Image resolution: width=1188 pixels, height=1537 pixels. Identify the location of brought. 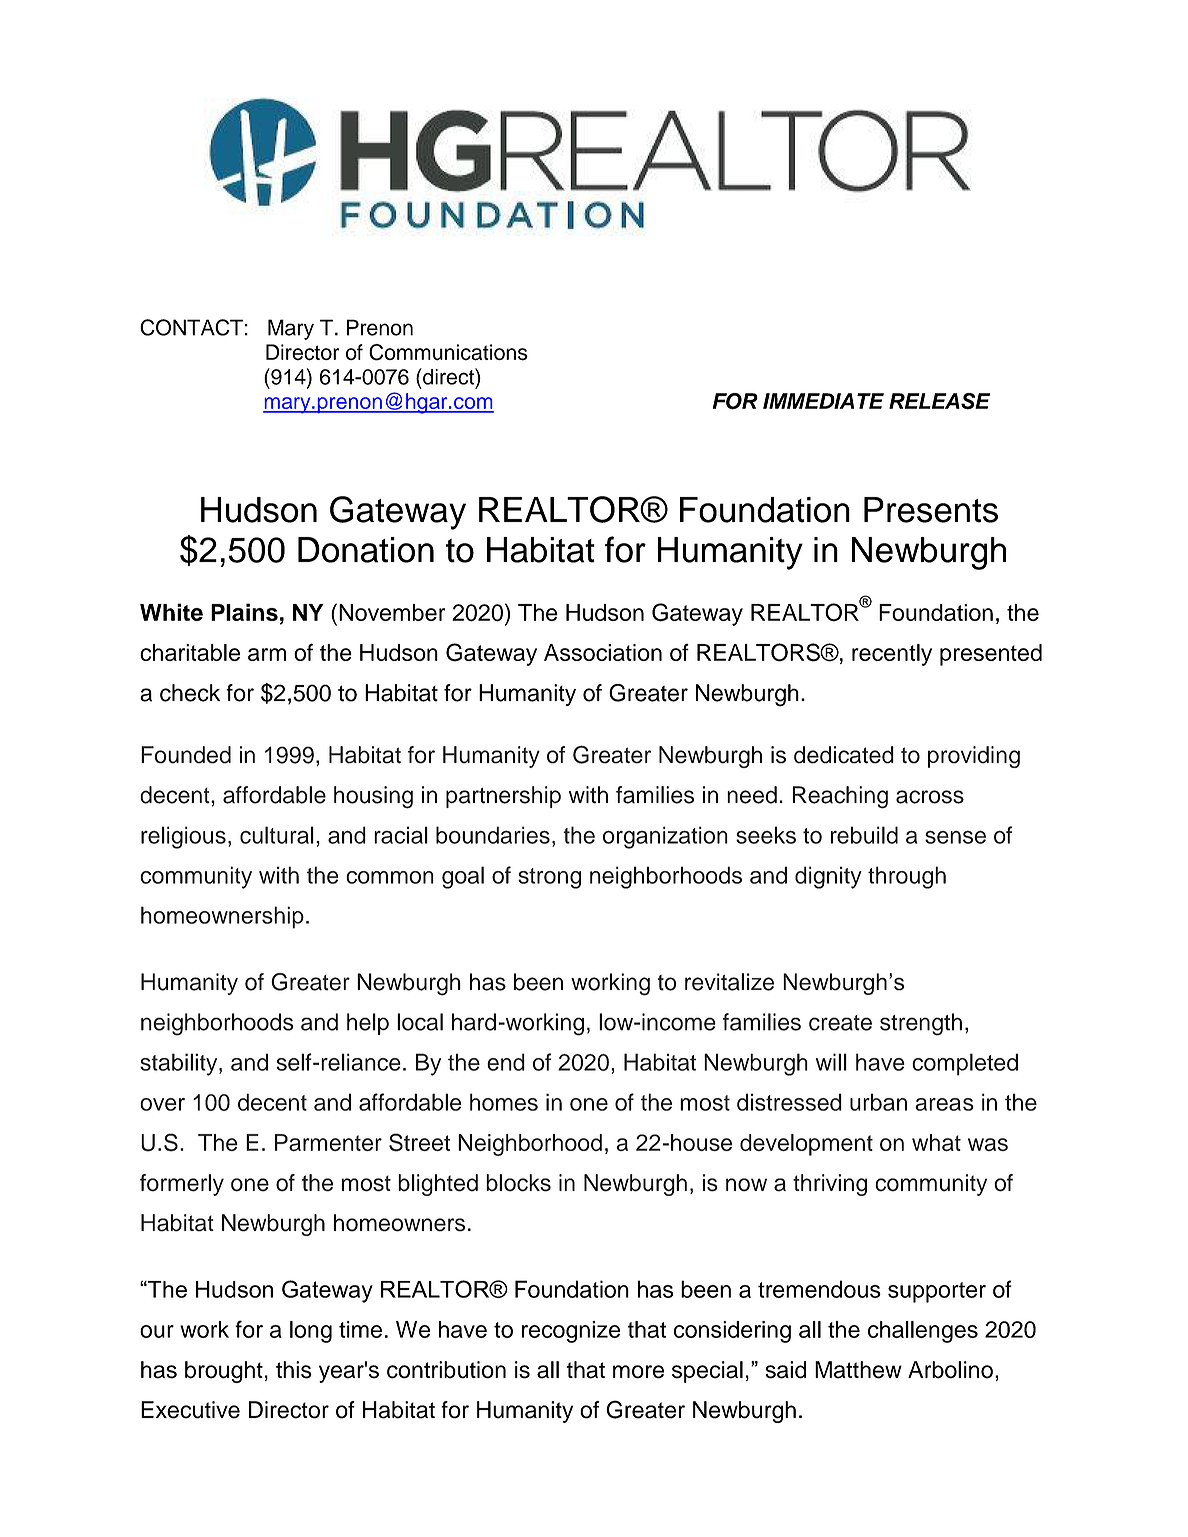
(224, 1372).
